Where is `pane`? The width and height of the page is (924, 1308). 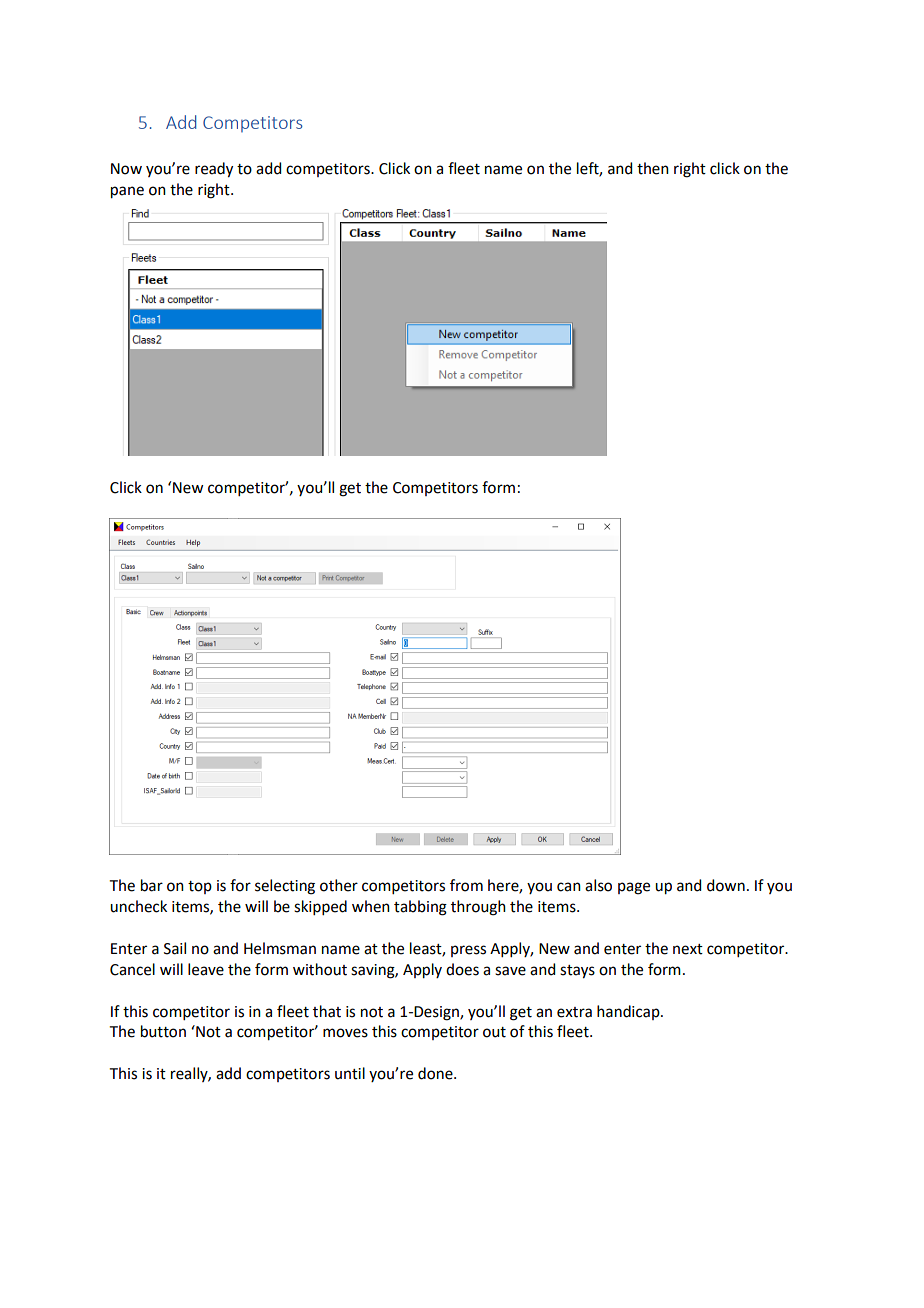 pane is located at coordinates (127, 192).
